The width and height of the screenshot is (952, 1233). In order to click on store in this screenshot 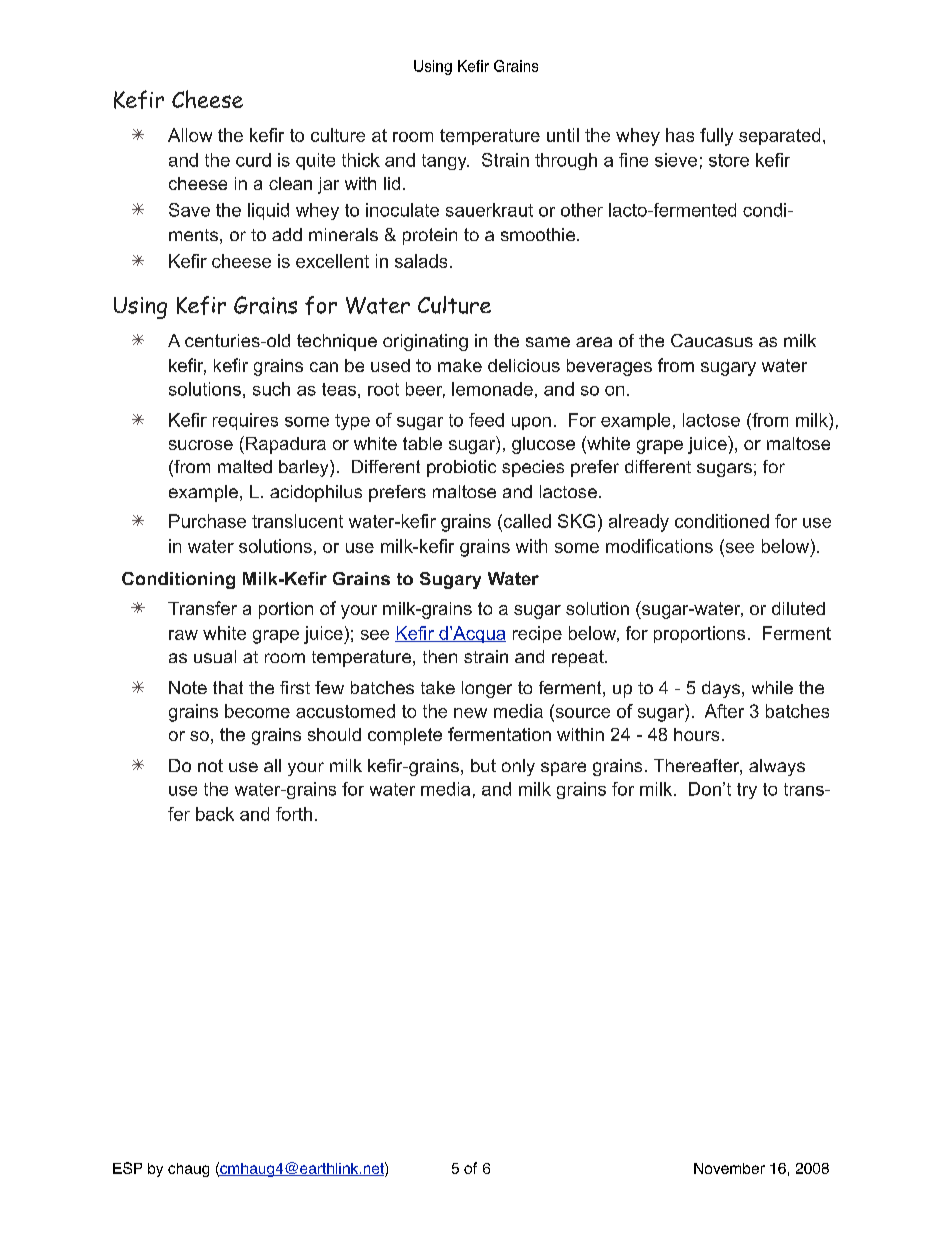, I will do `click(729, 160)`.
